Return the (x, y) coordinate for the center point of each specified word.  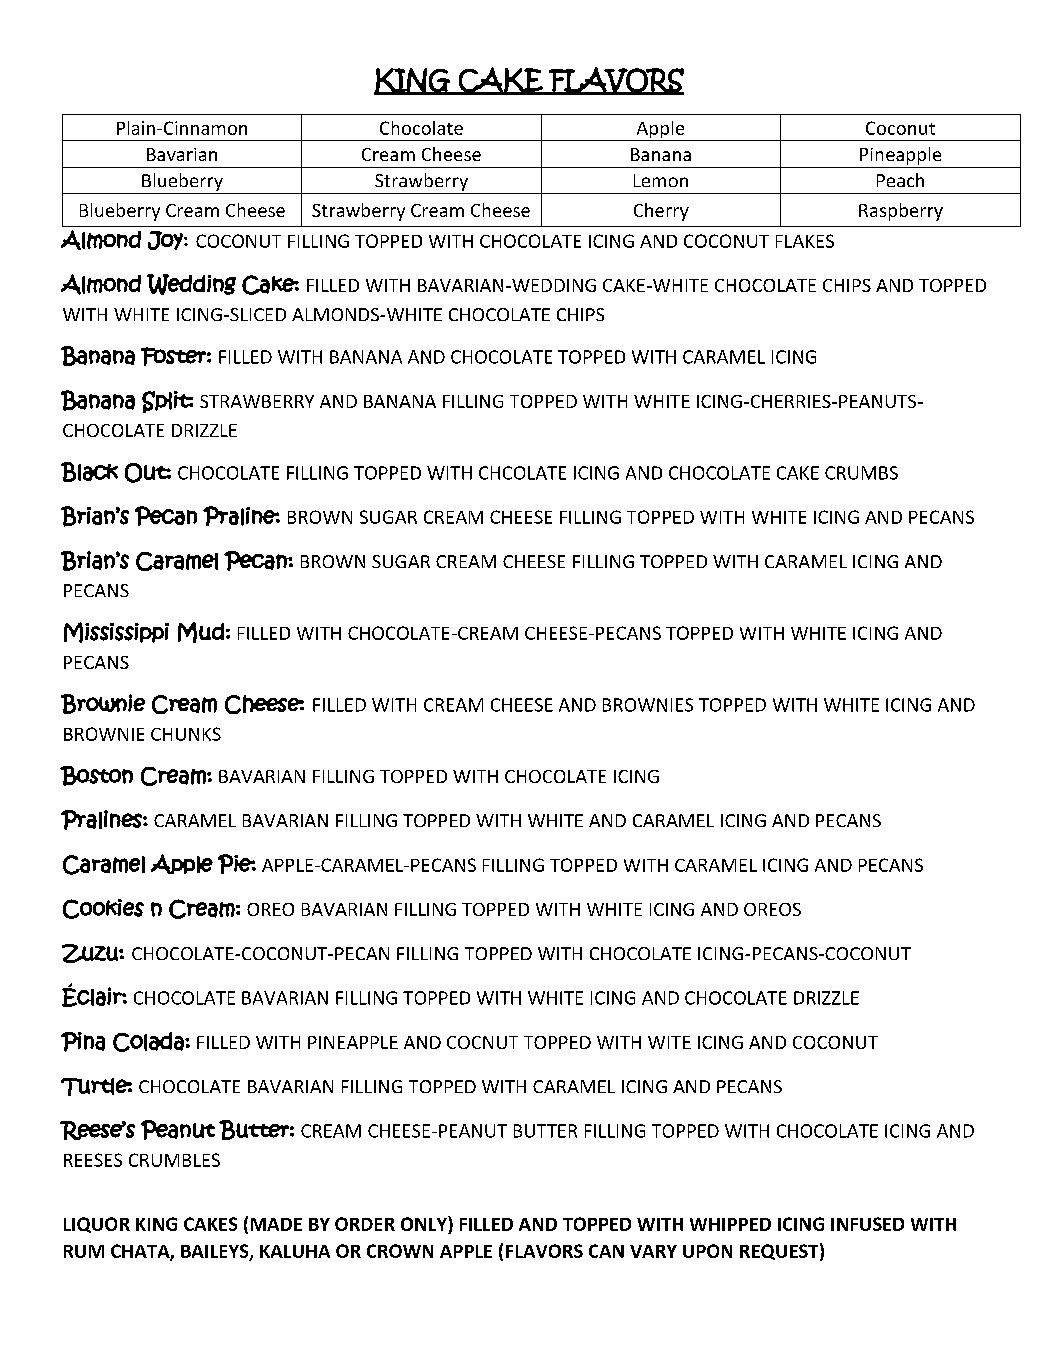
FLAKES (805, 241)
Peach (900, 180)
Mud (201, 632)
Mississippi (116, 632)
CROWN (400, 1251)
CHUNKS (186, 734)
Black (89, 472)
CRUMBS (861, 473)
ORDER (365, 1224)
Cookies (103, 909)
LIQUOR (97, 1225)
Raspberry (901, 212)
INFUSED (867, 1224)
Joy (166, 240)
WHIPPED (730, 1224)
